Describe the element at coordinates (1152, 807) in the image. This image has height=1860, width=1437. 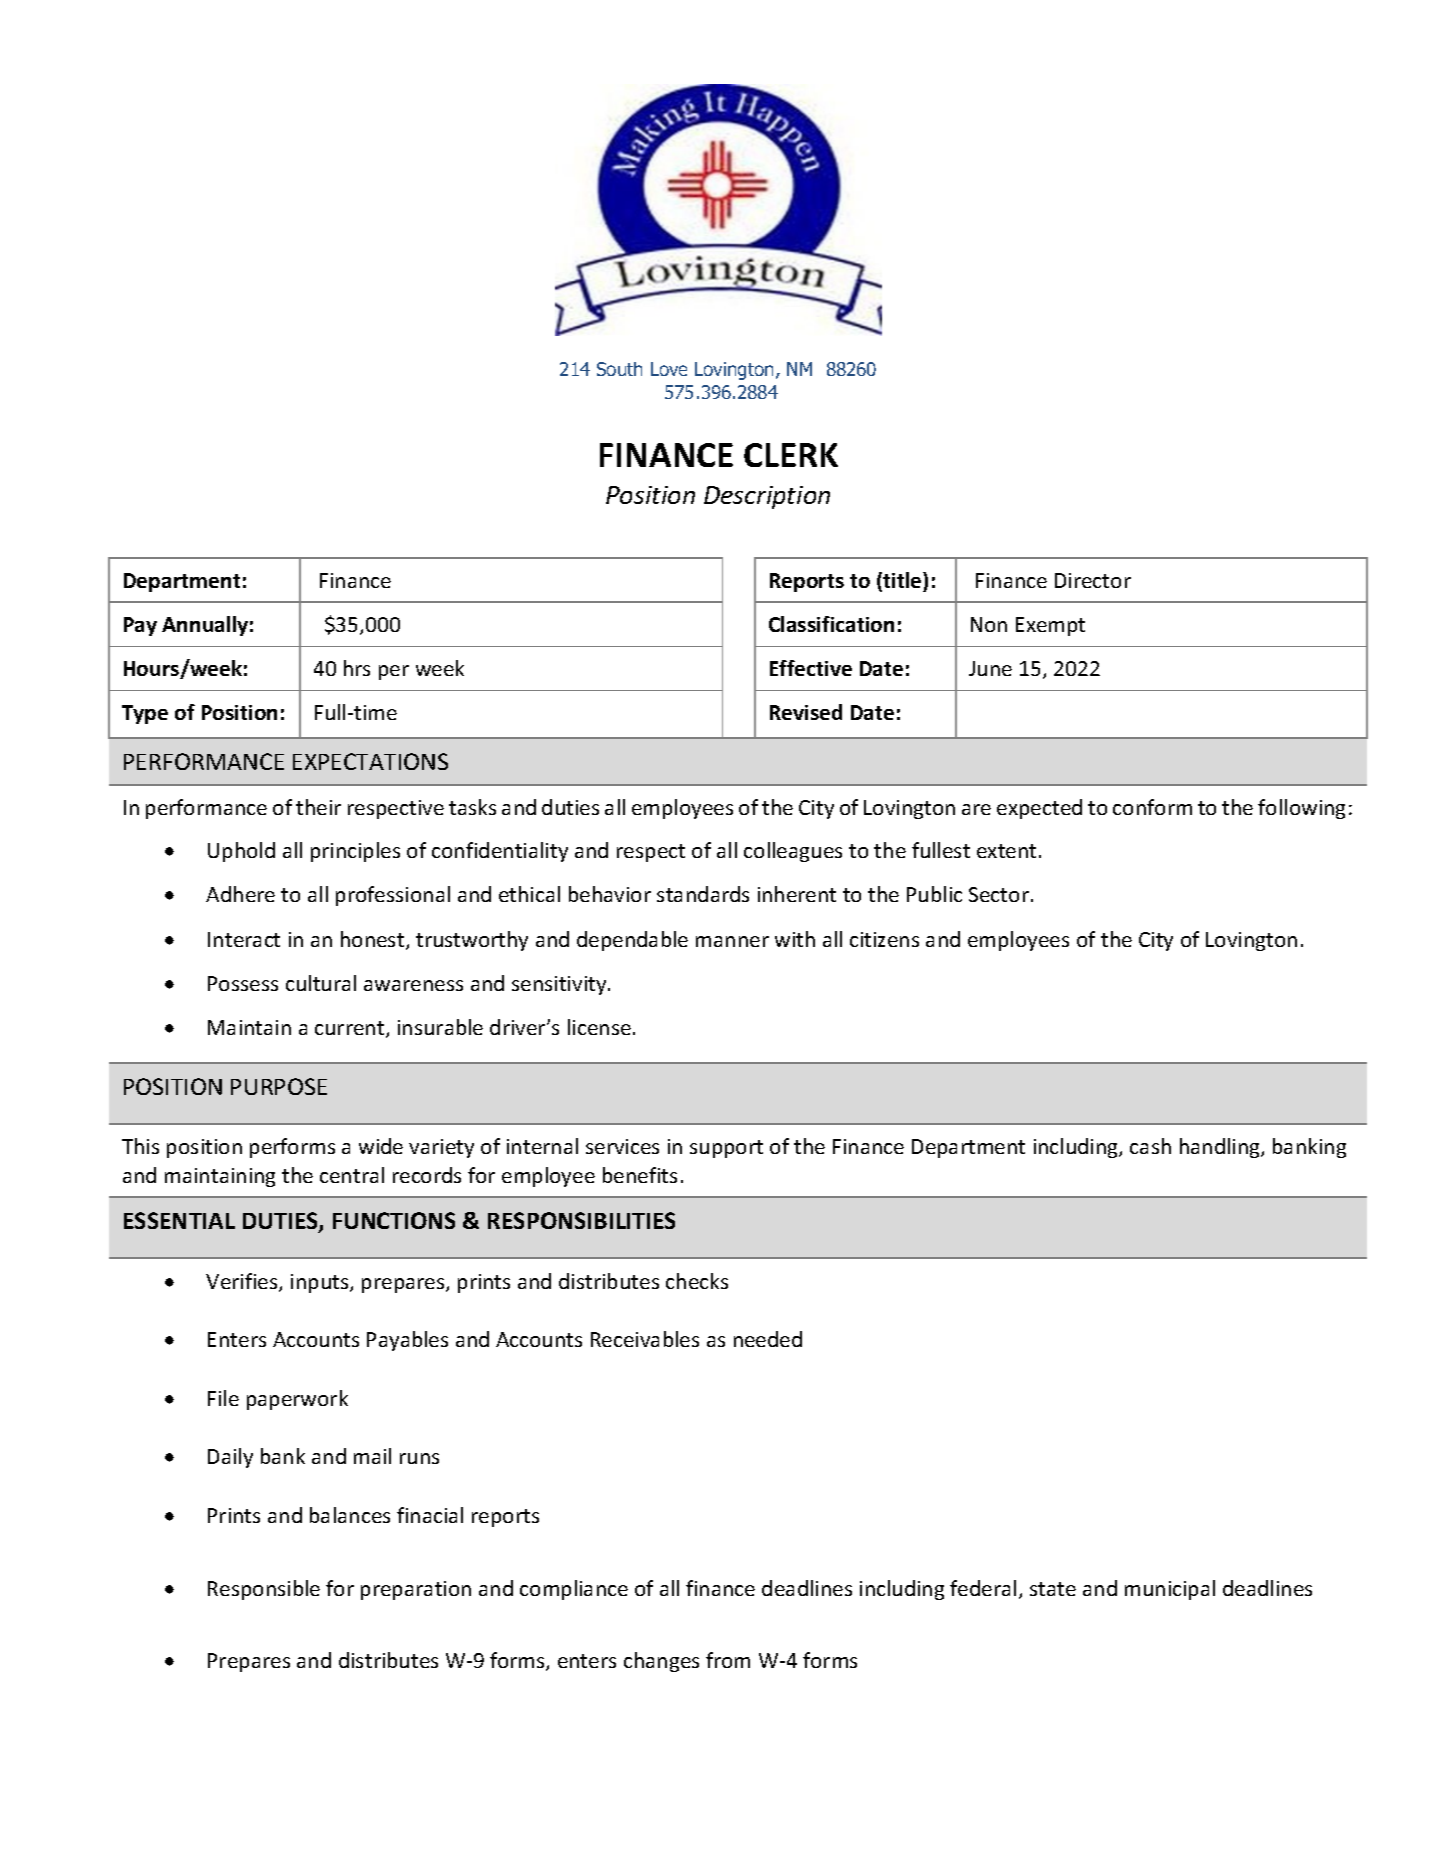
I see `conform` at that location.
